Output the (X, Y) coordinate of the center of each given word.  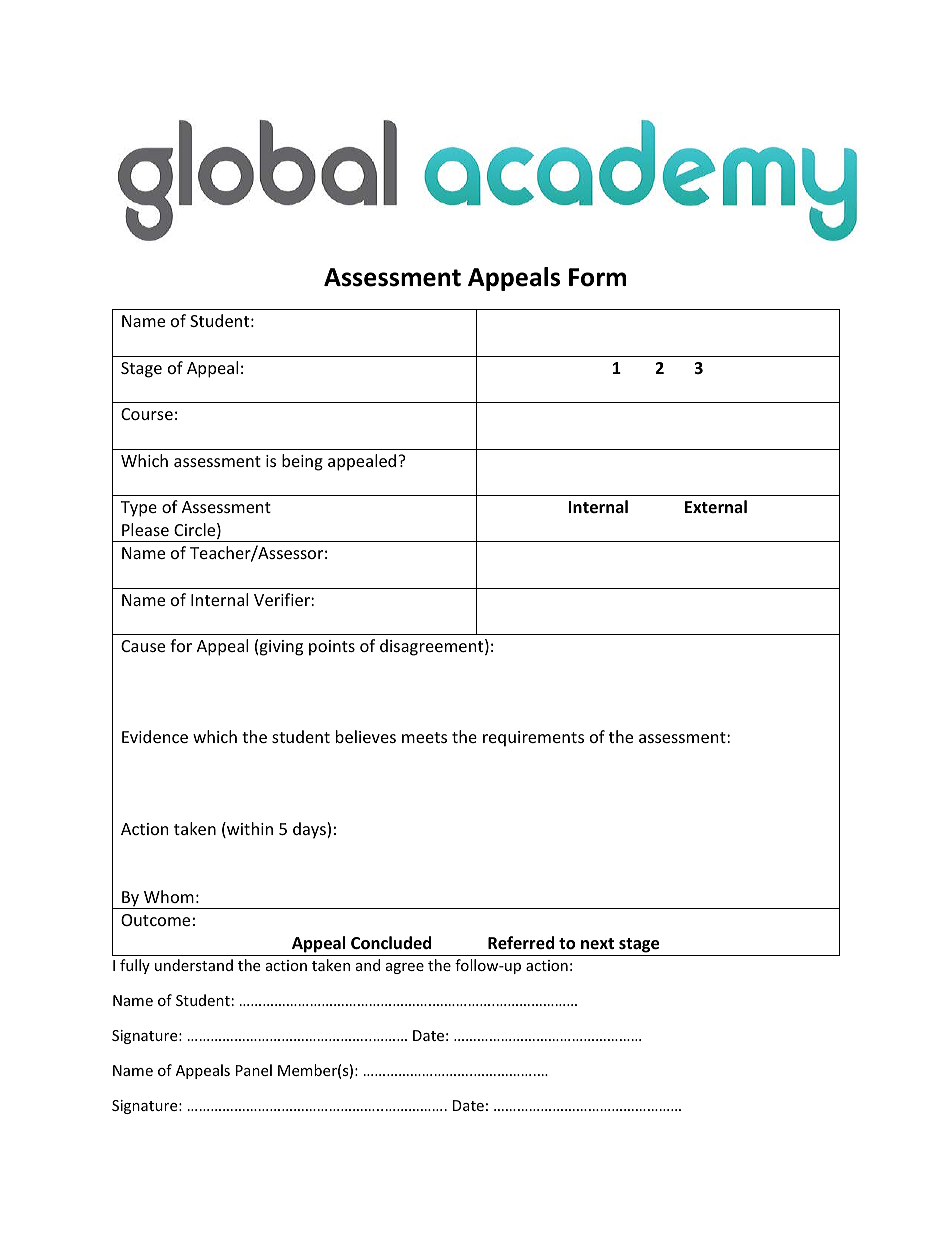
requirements (533, 739)
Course (147, 414)
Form (597, 277)
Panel (254, 1070)
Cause (143, 646)
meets (424, 737)
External (716, 506)
